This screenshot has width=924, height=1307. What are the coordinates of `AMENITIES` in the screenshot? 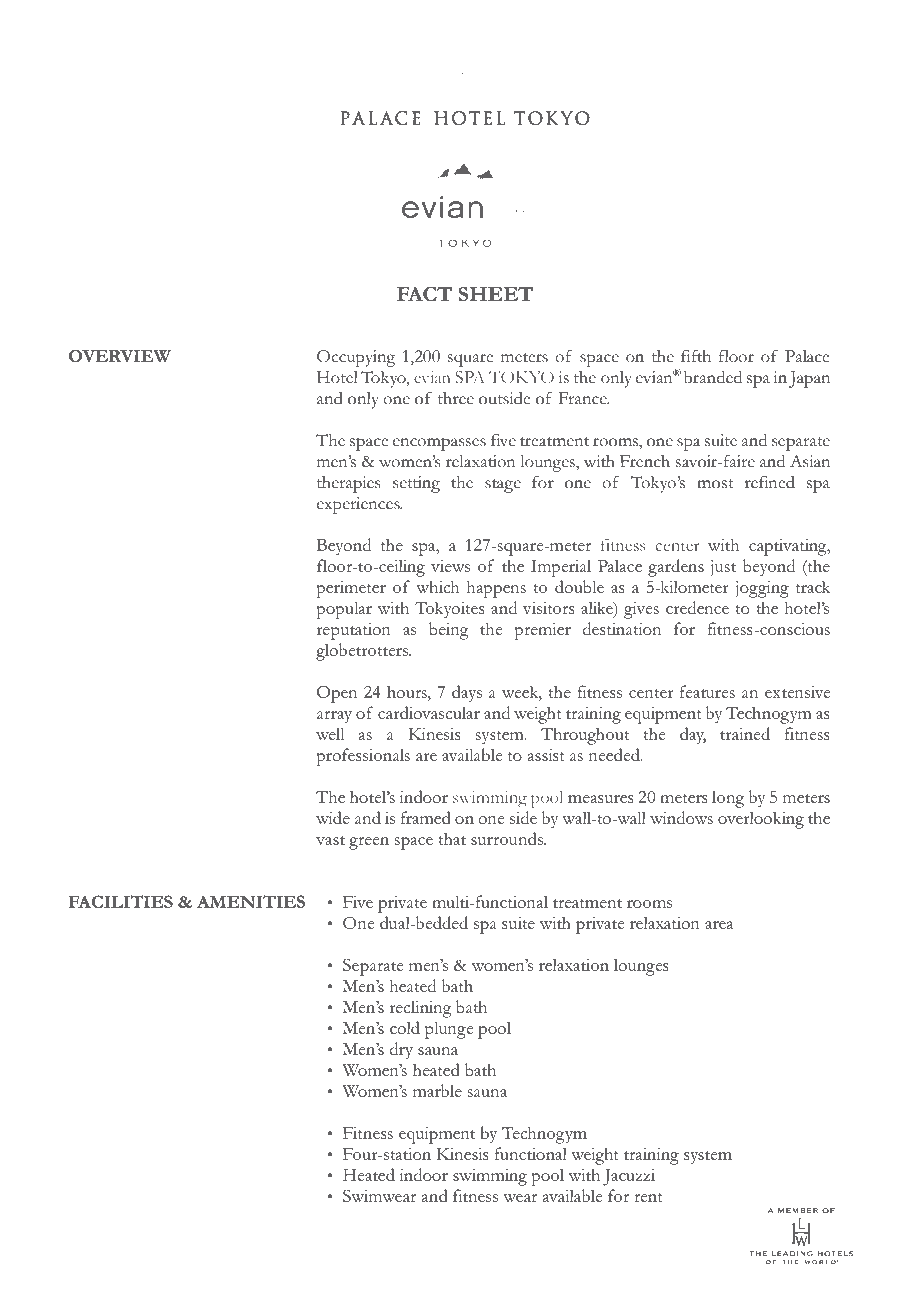 It's located at (251, 901).
